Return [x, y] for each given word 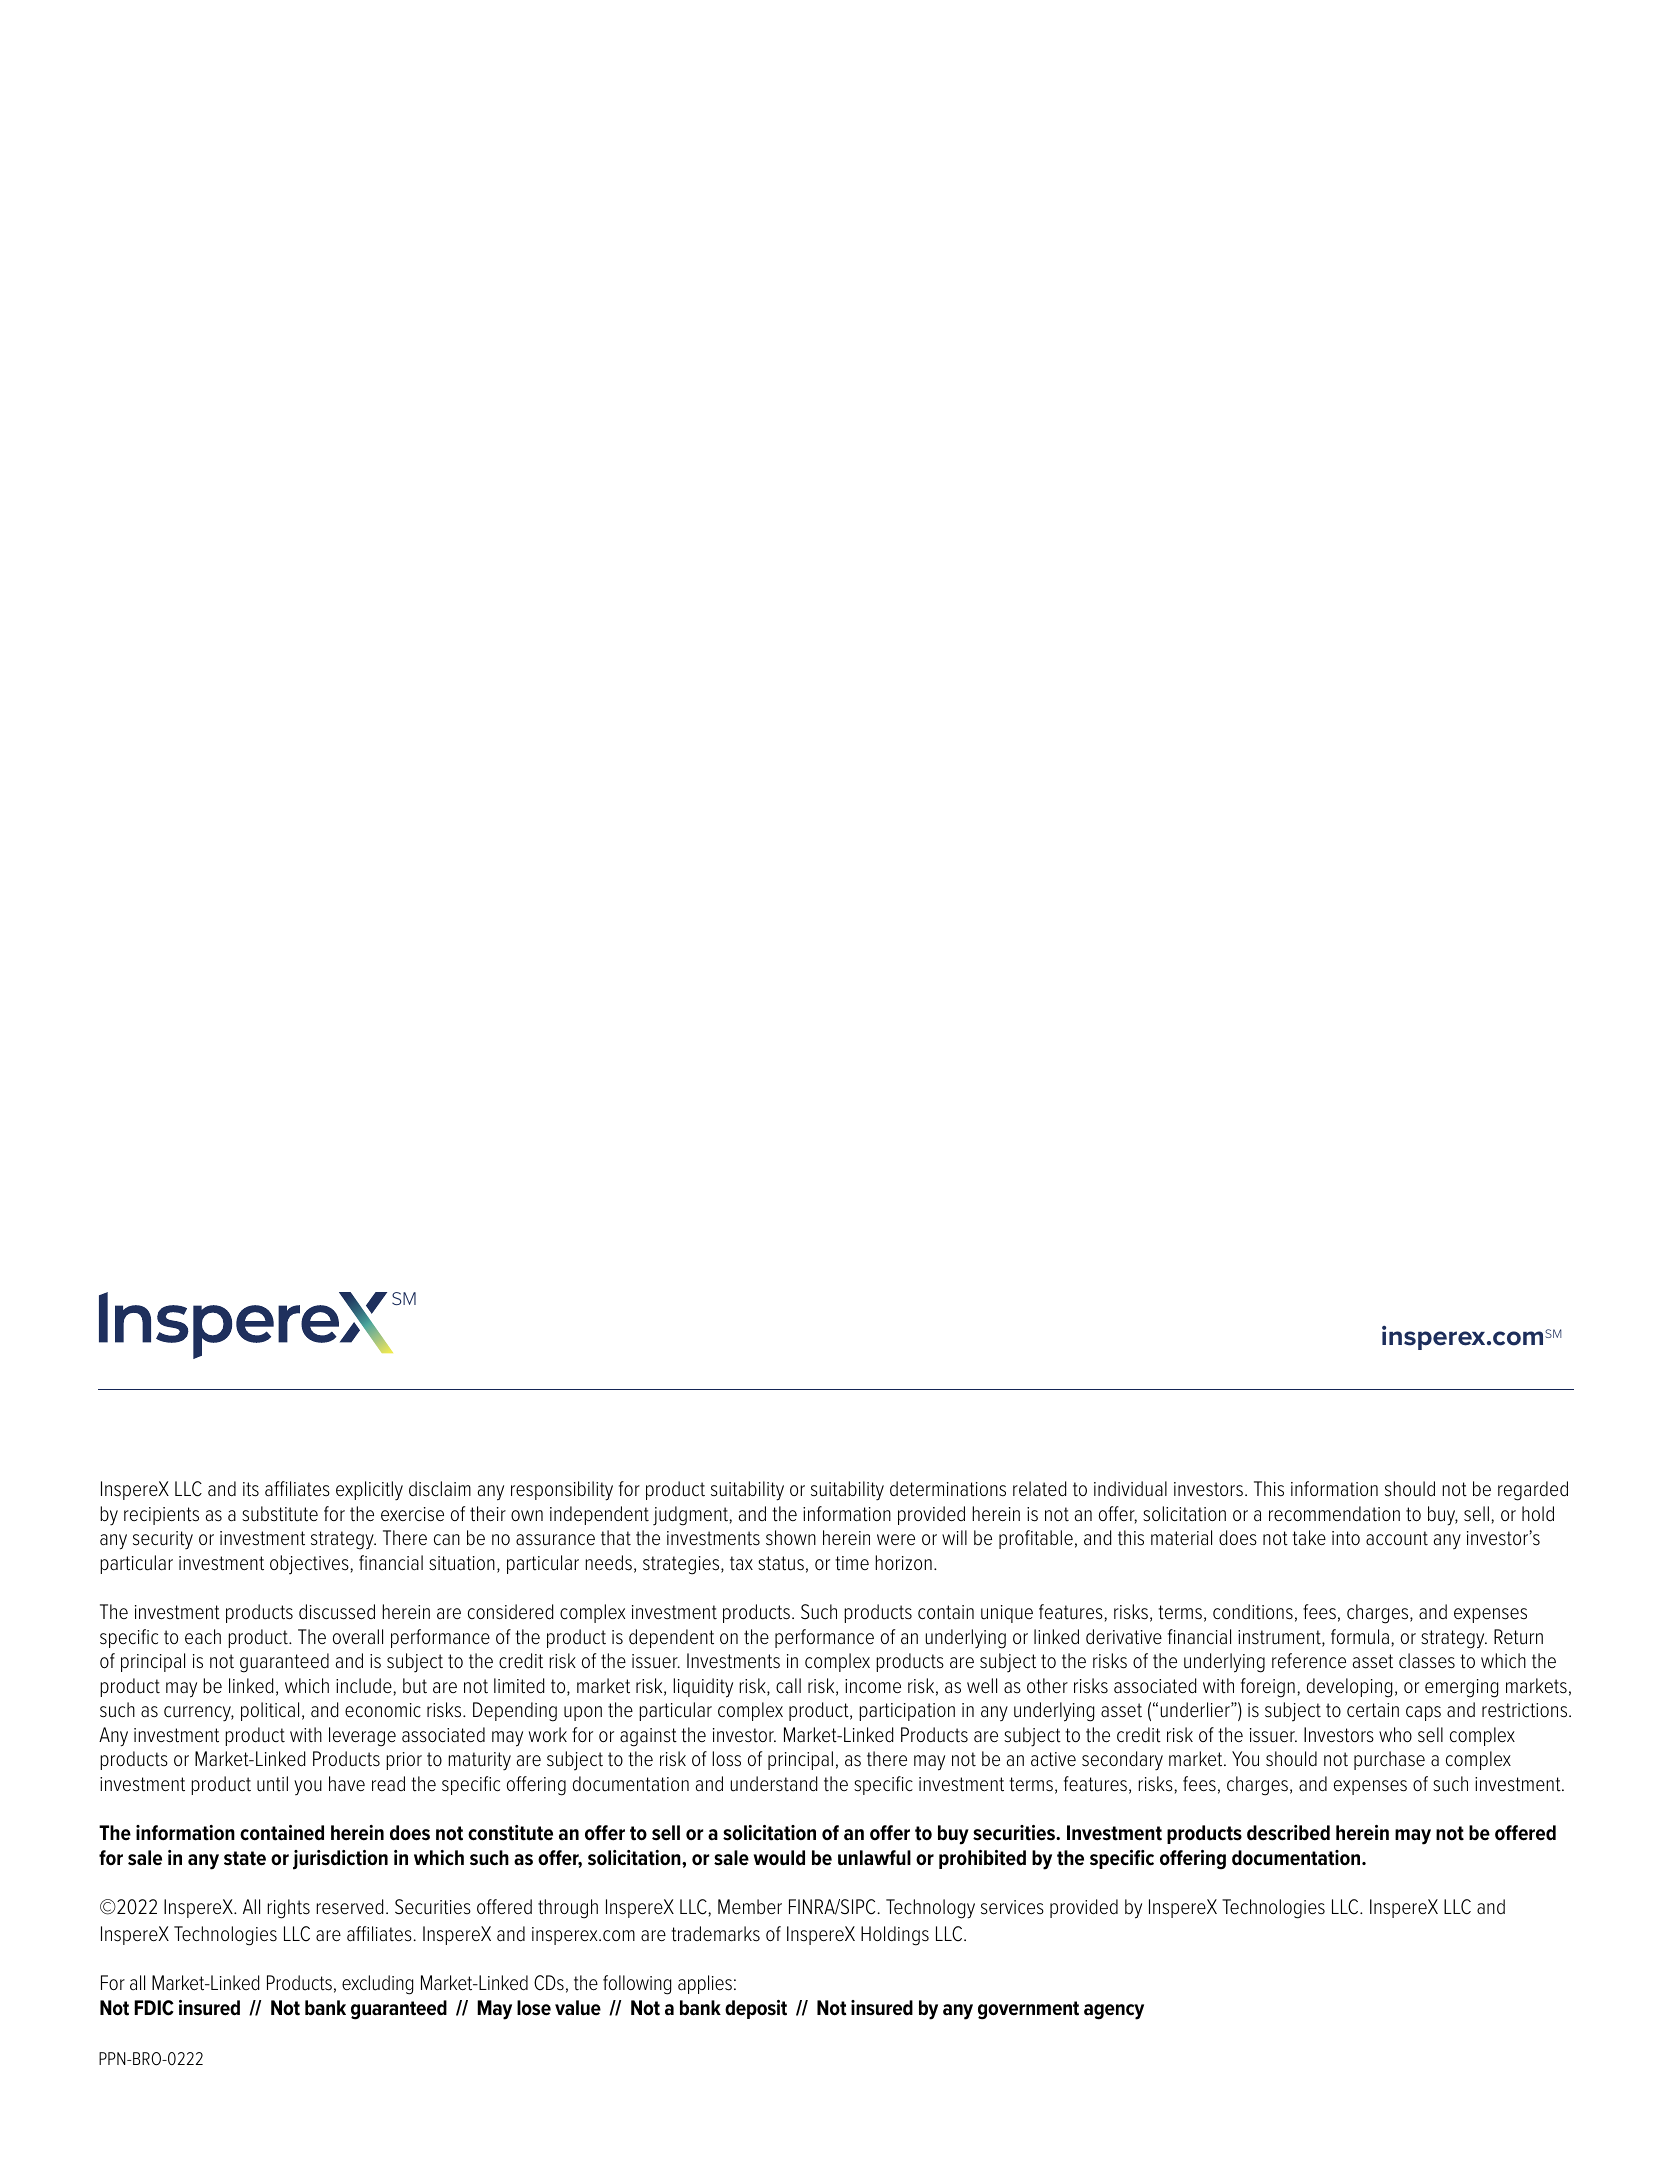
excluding [377, 1985]
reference [1309, 1661]
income [873, 1686]
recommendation [1334, 1514]
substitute [280, 1514]
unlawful [874, 1858]
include [365, 1686]
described [1288, 1833]
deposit [756, 2009]
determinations [948, 1489]
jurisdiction [340, 1860]
